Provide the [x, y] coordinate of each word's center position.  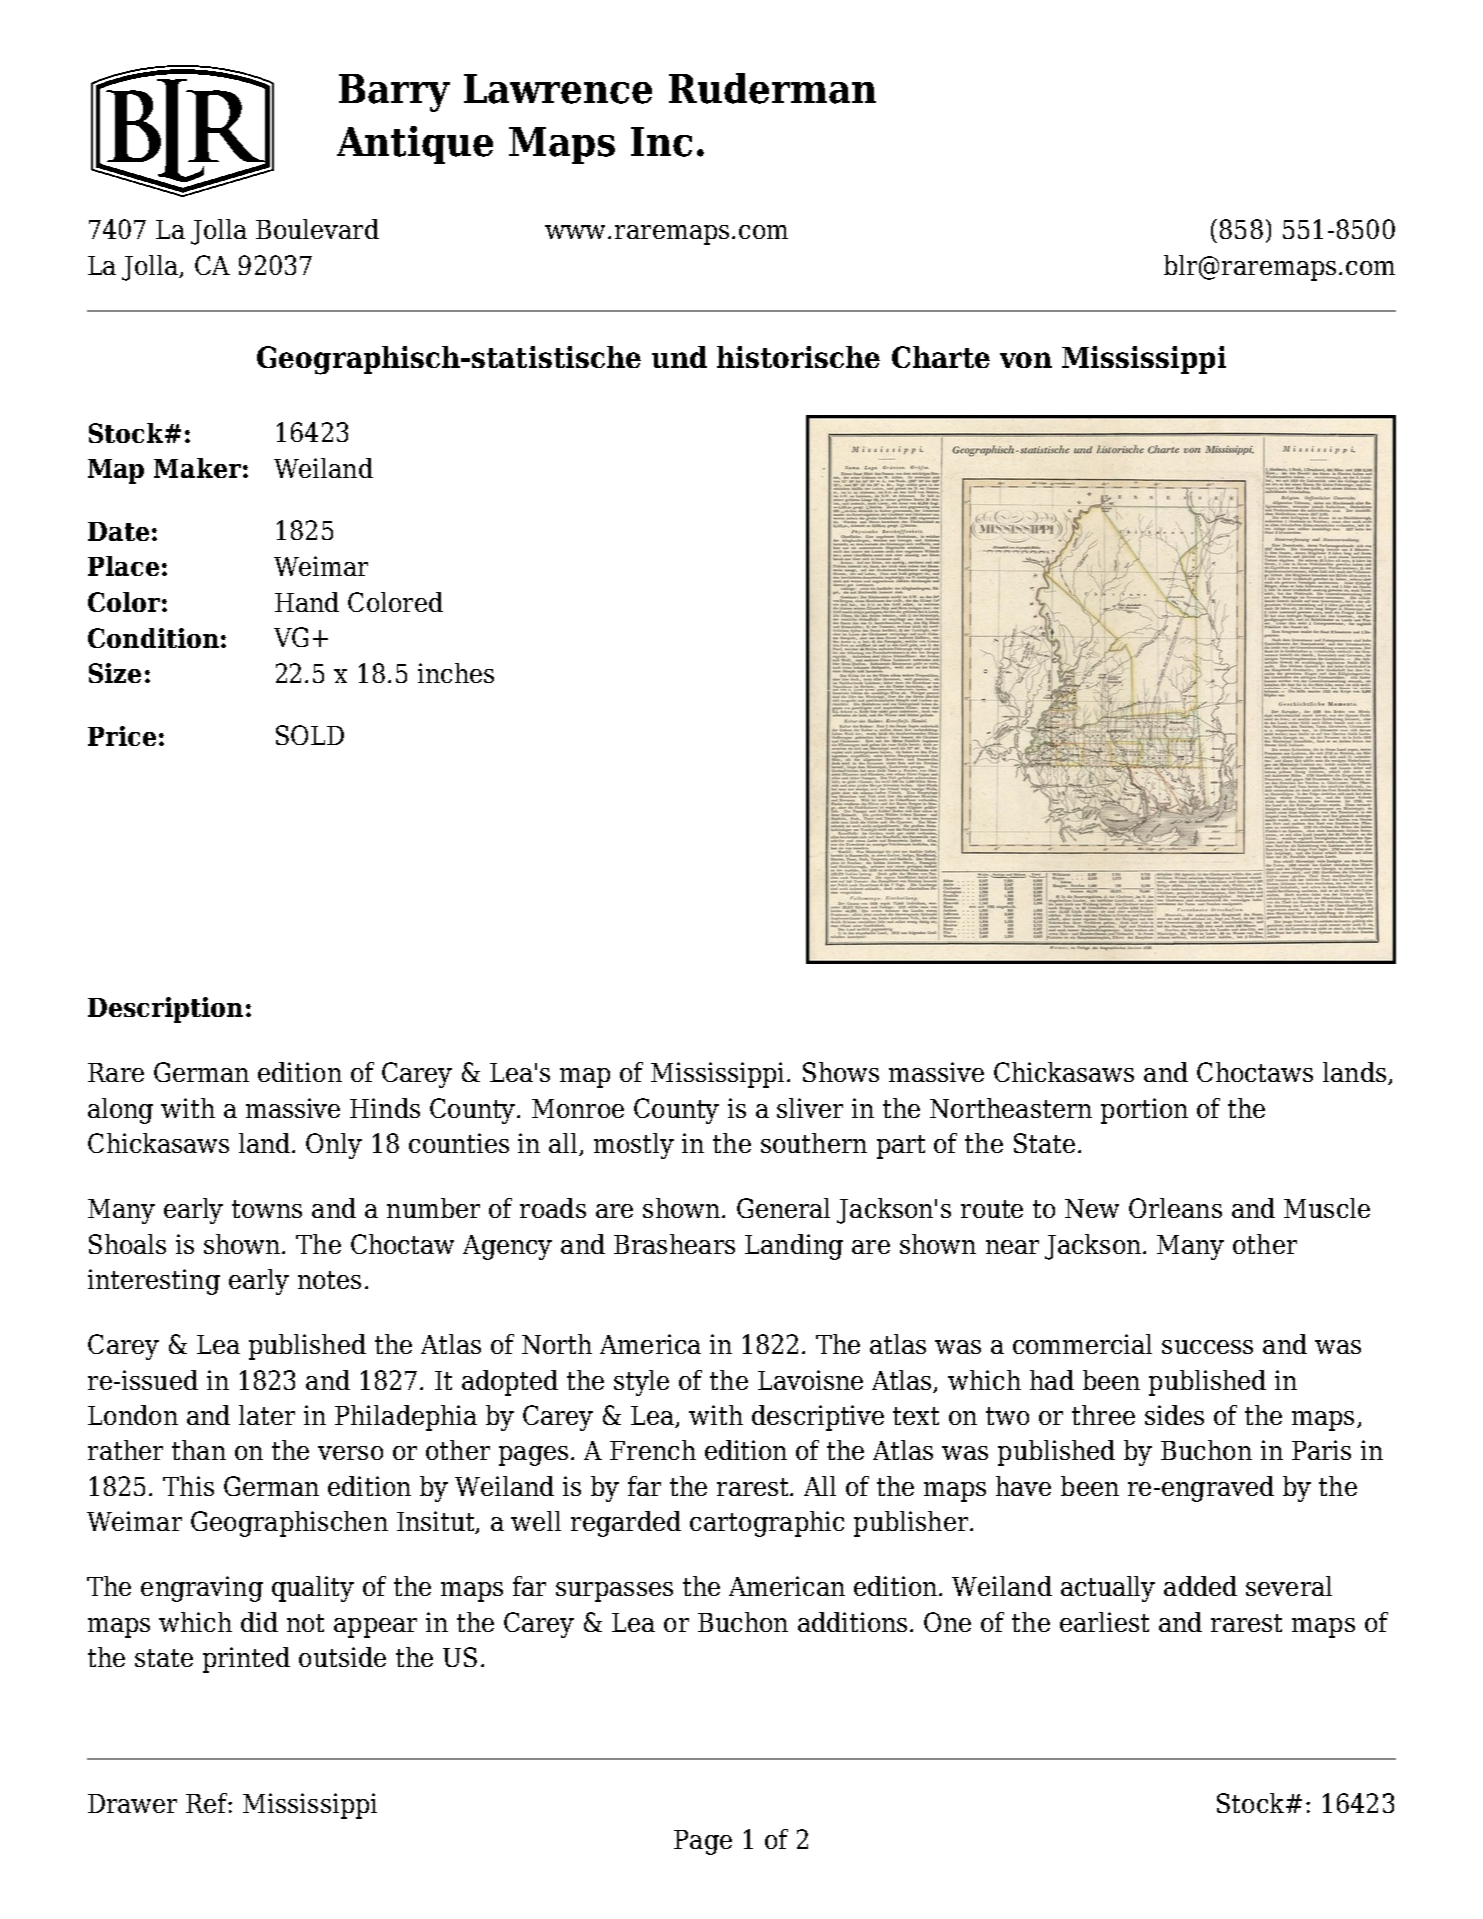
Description [165, 1010]
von [1026, 360]
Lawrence [558, 89]
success [1207, 1347]
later [267, 1415]
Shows [841, 1072]
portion [1144, 1111]
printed [246, 1660]
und [679, 357]
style [641, 1383]
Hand [307, 602]
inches [456, 673]
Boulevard [317, 229]
